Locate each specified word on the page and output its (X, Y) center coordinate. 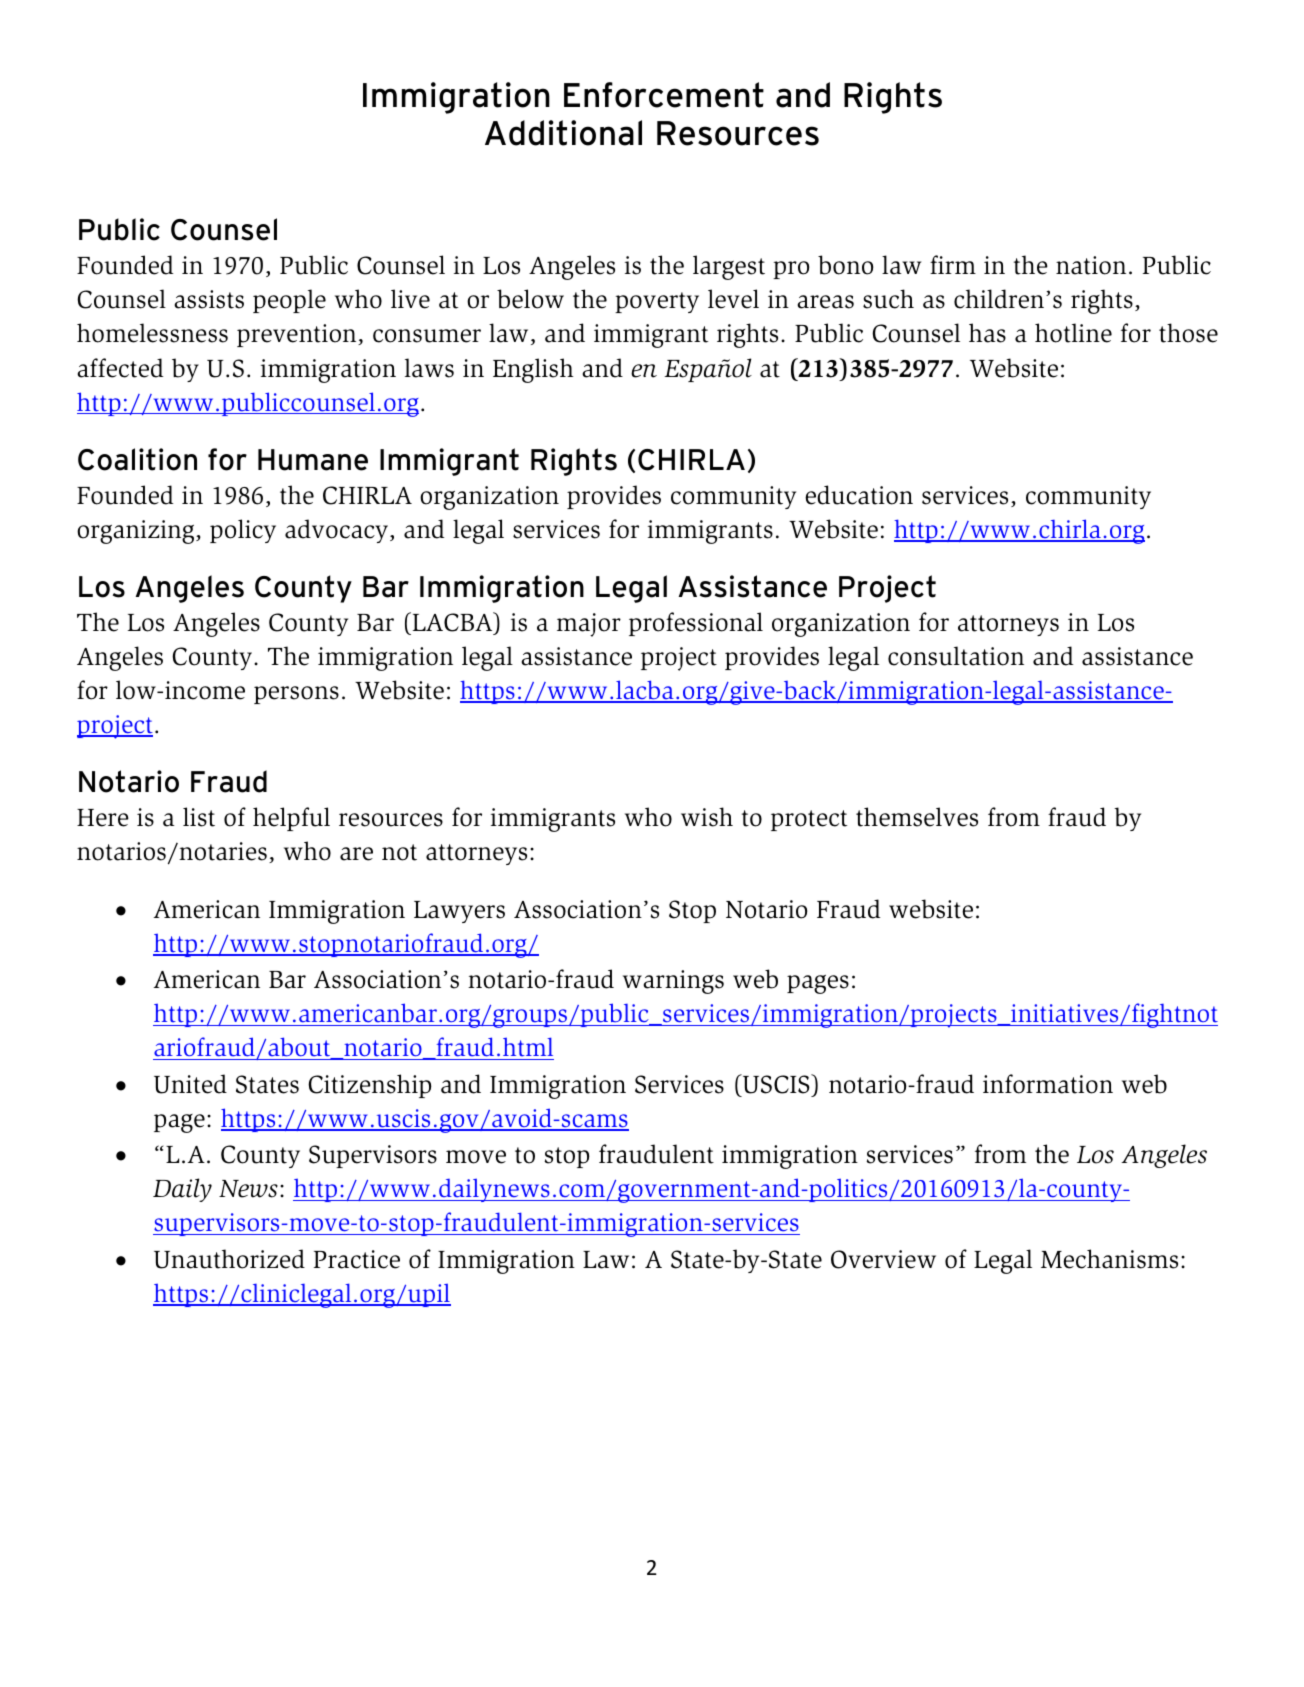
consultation (956, 656)
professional (696, 624)
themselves (917, 817)
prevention (298, 335)
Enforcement (664, 95)
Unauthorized (229, 1259)
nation (1091, 265)
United (190, 1084)
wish (707, 817)
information (1048, 1084)
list (199, 817)
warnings (673, 982)
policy (243, 531)
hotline (1073, 333)
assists (209, 299)
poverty (657, 302)
